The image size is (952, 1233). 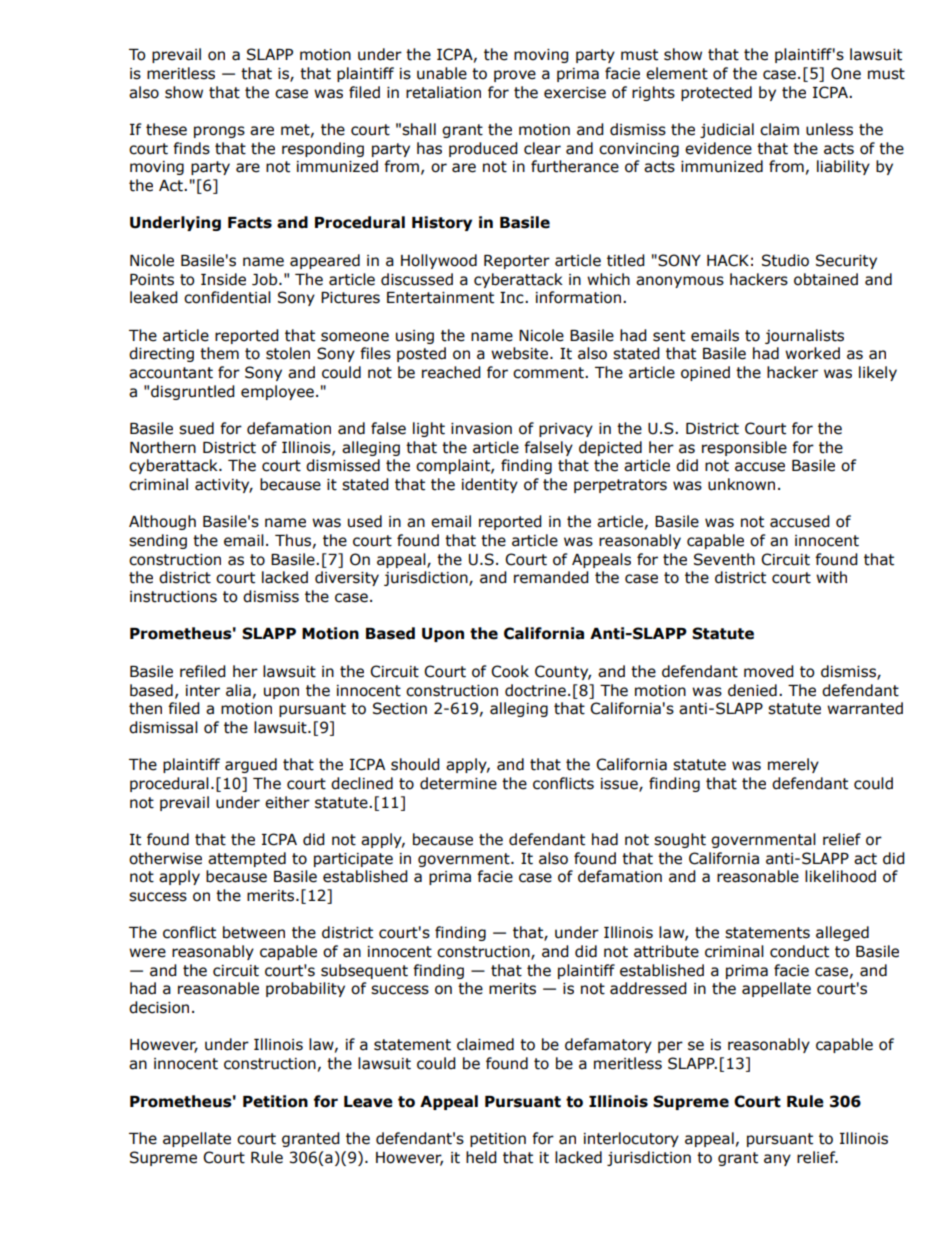 What do you see at coordinates (829, 129) in the document?
I see `unless` at bounding box center [829, 129].
